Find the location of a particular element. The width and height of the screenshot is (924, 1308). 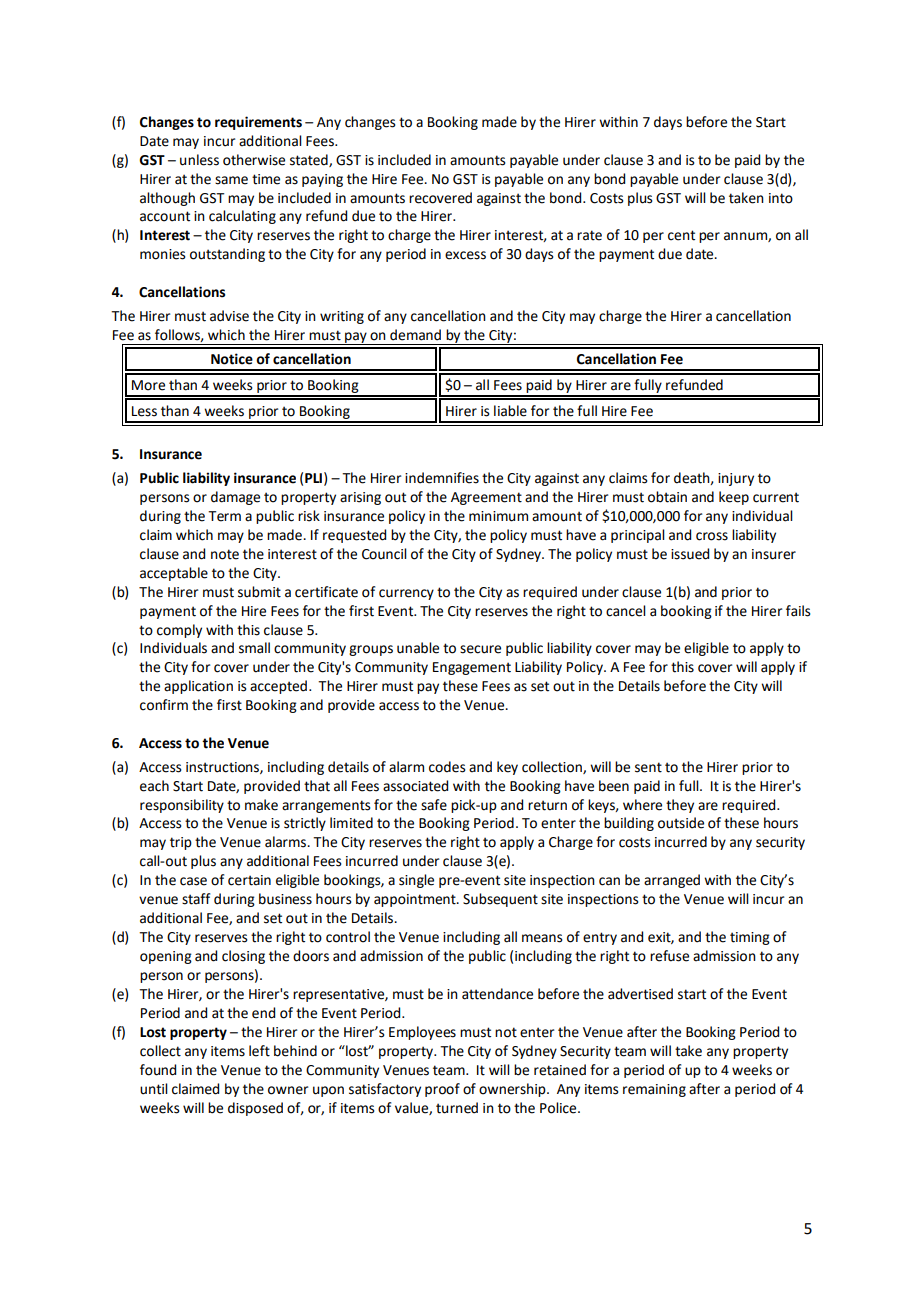

make is located at coordinates (261, 805).
